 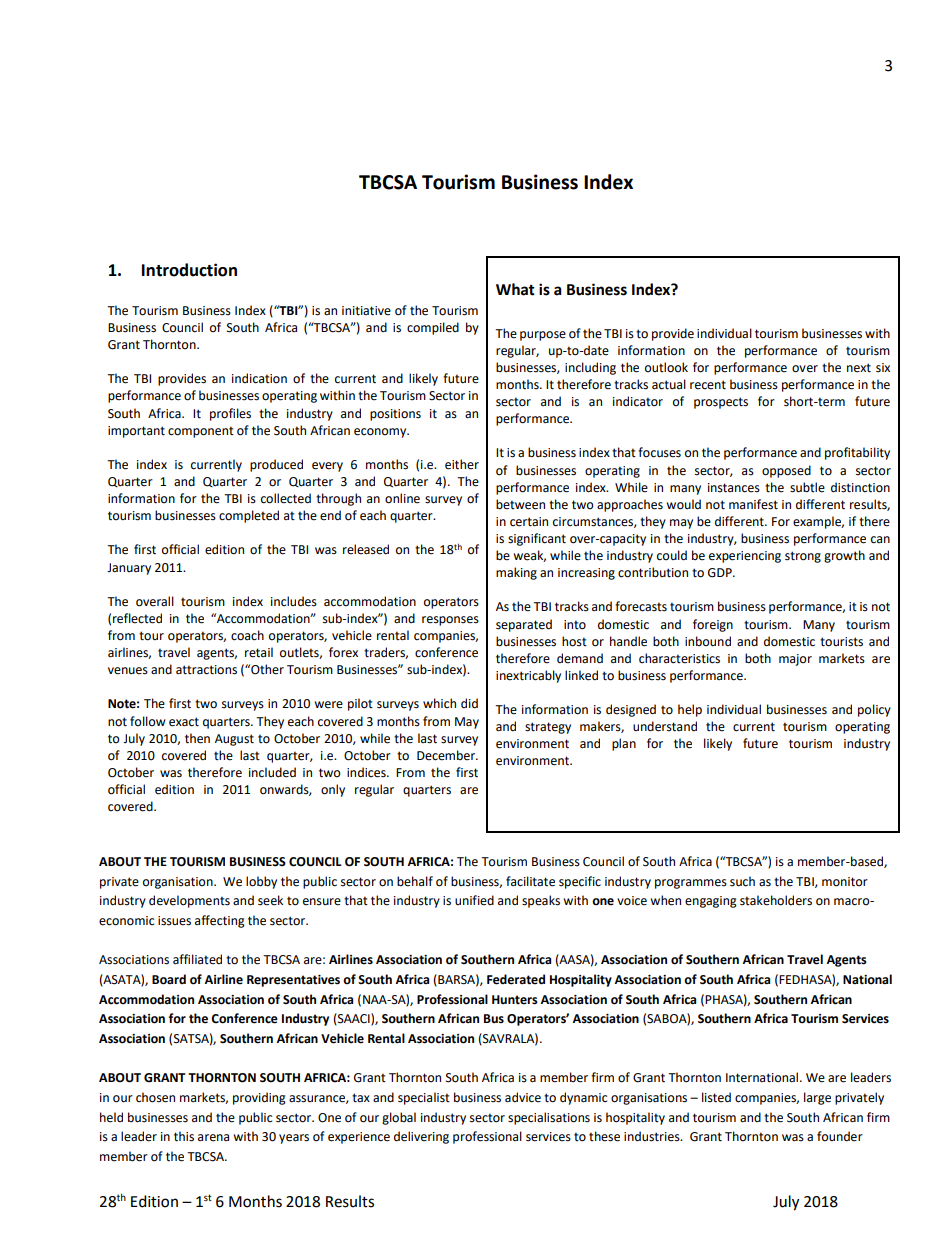 What do you see at coordinates (523, 1097) in the screenshot?
I see `advice` at bounding box center [523, 1097].
